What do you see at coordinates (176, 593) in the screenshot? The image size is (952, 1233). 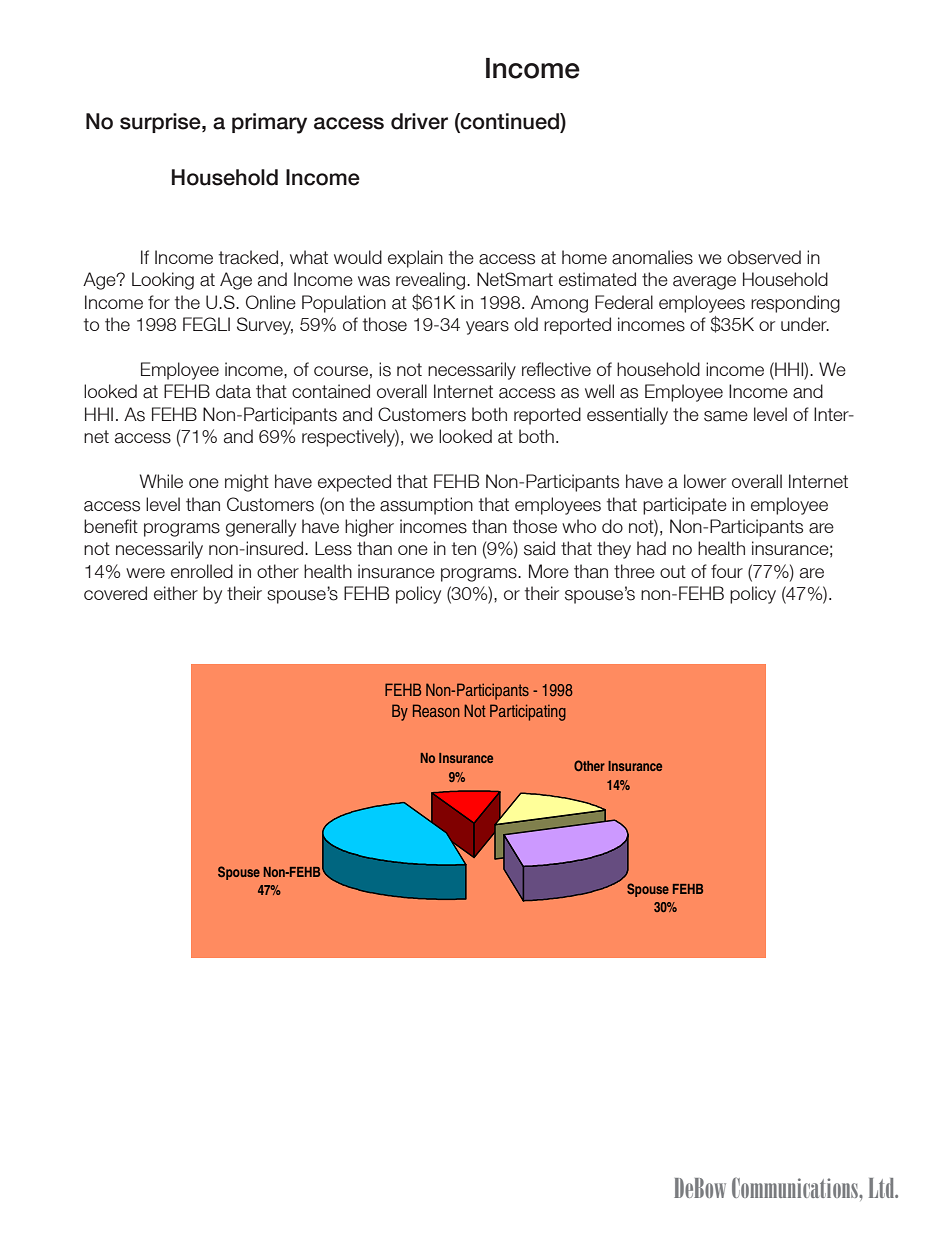 I see `either` at bounding box center [176, 593].
